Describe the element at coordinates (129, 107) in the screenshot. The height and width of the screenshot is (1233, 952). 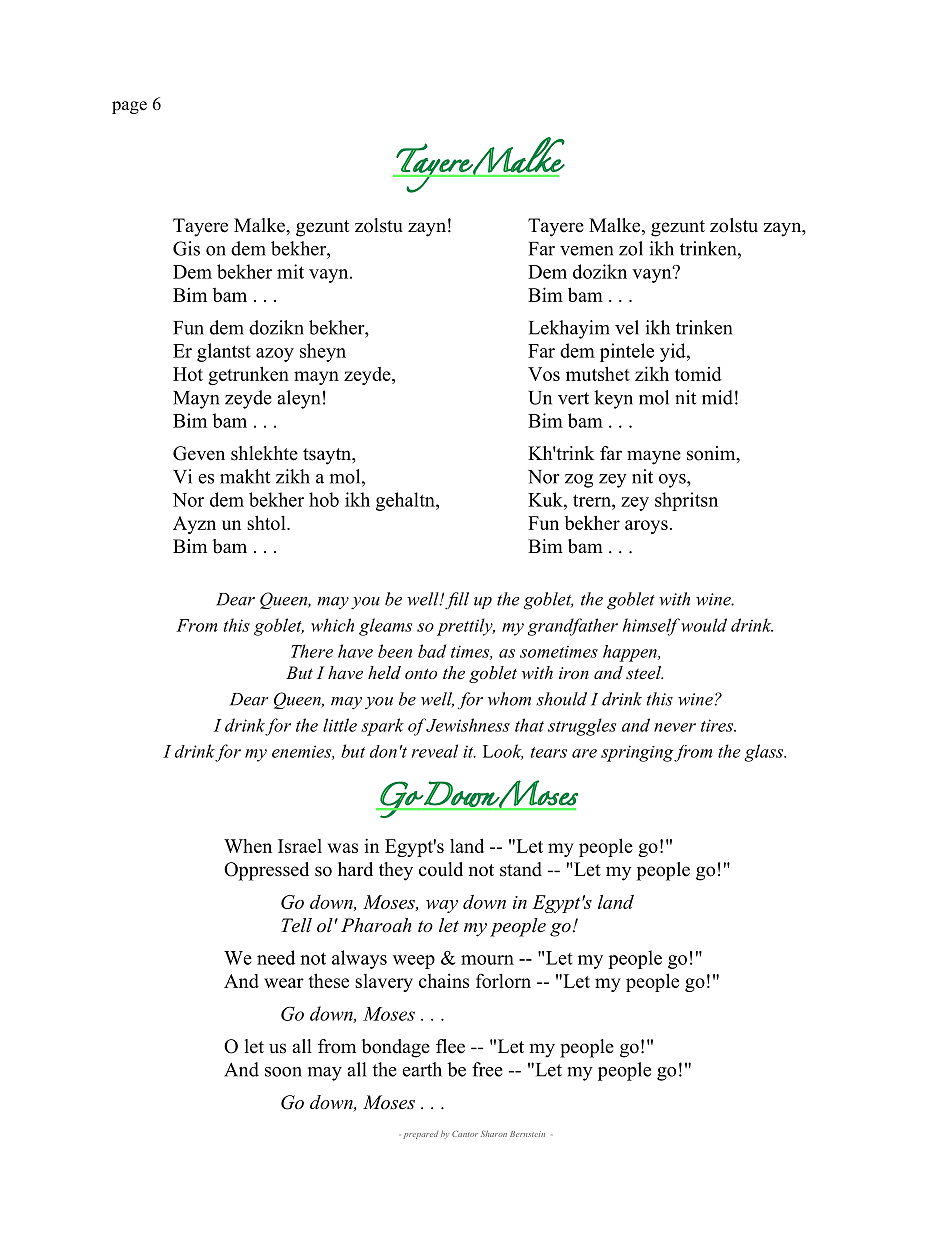
I see `page` at that location.
